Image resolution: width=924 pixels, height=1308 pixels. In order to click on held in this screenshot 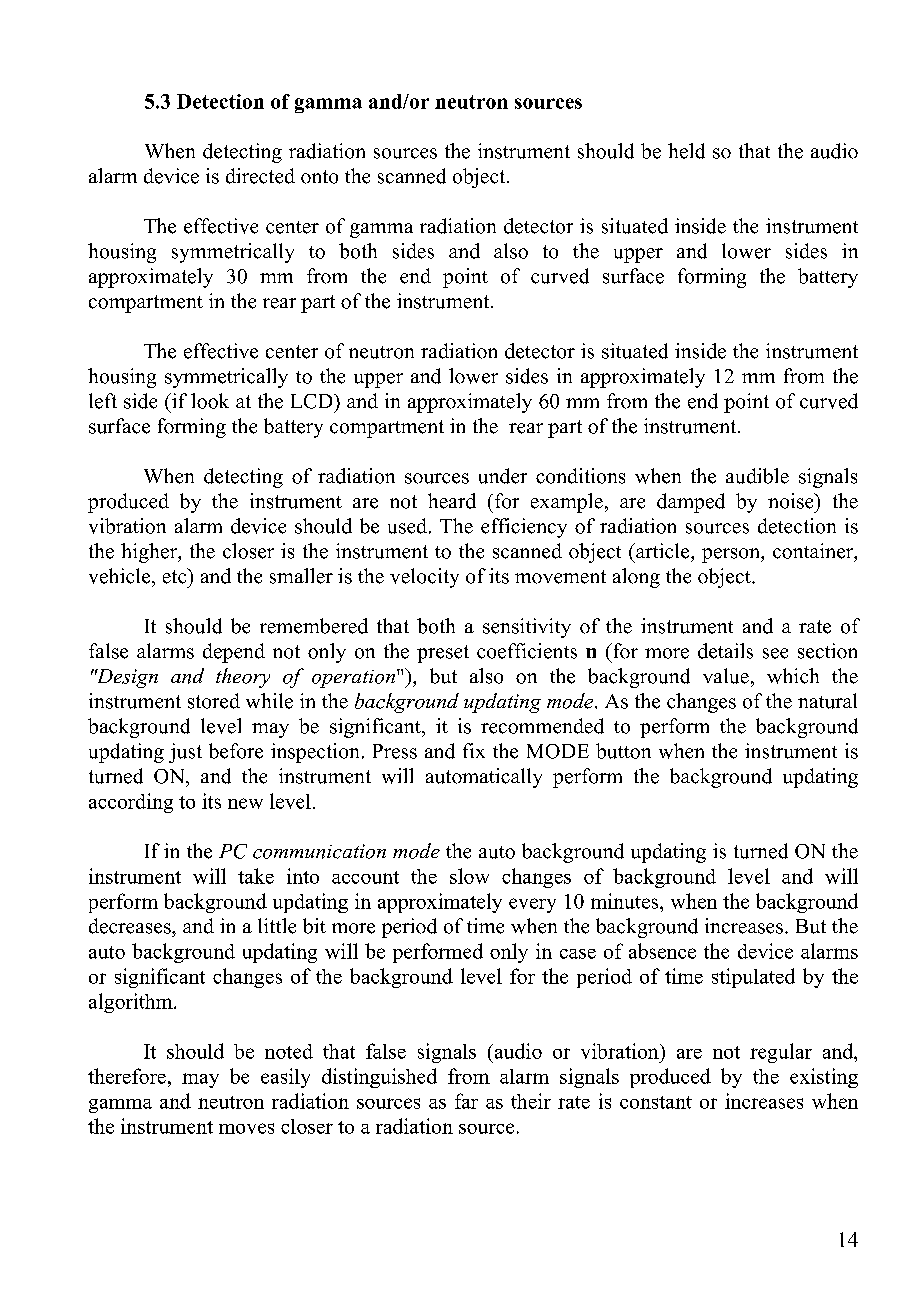, I will do `click(686, 151)`.
